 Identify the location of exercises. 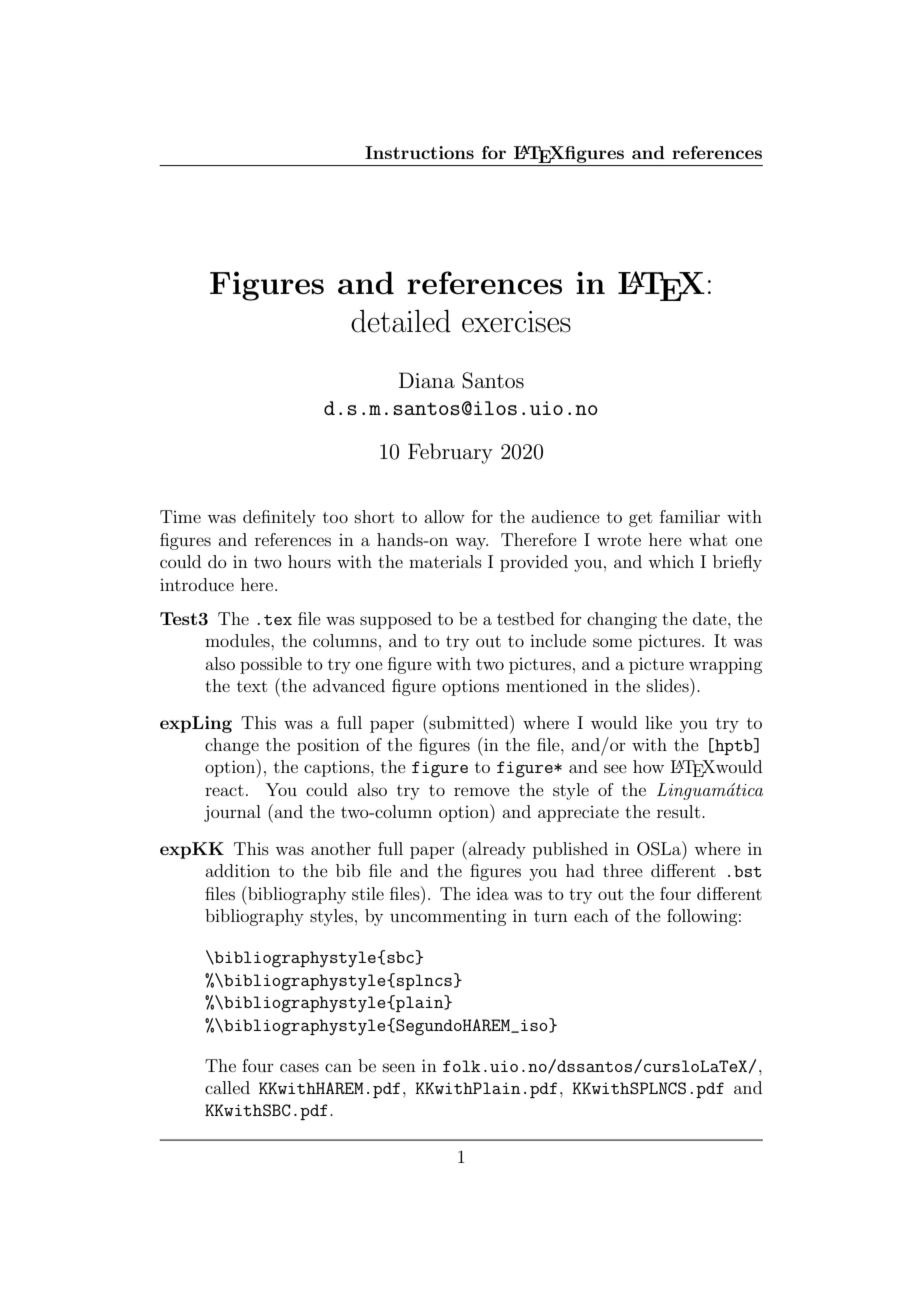
(516, 322).
